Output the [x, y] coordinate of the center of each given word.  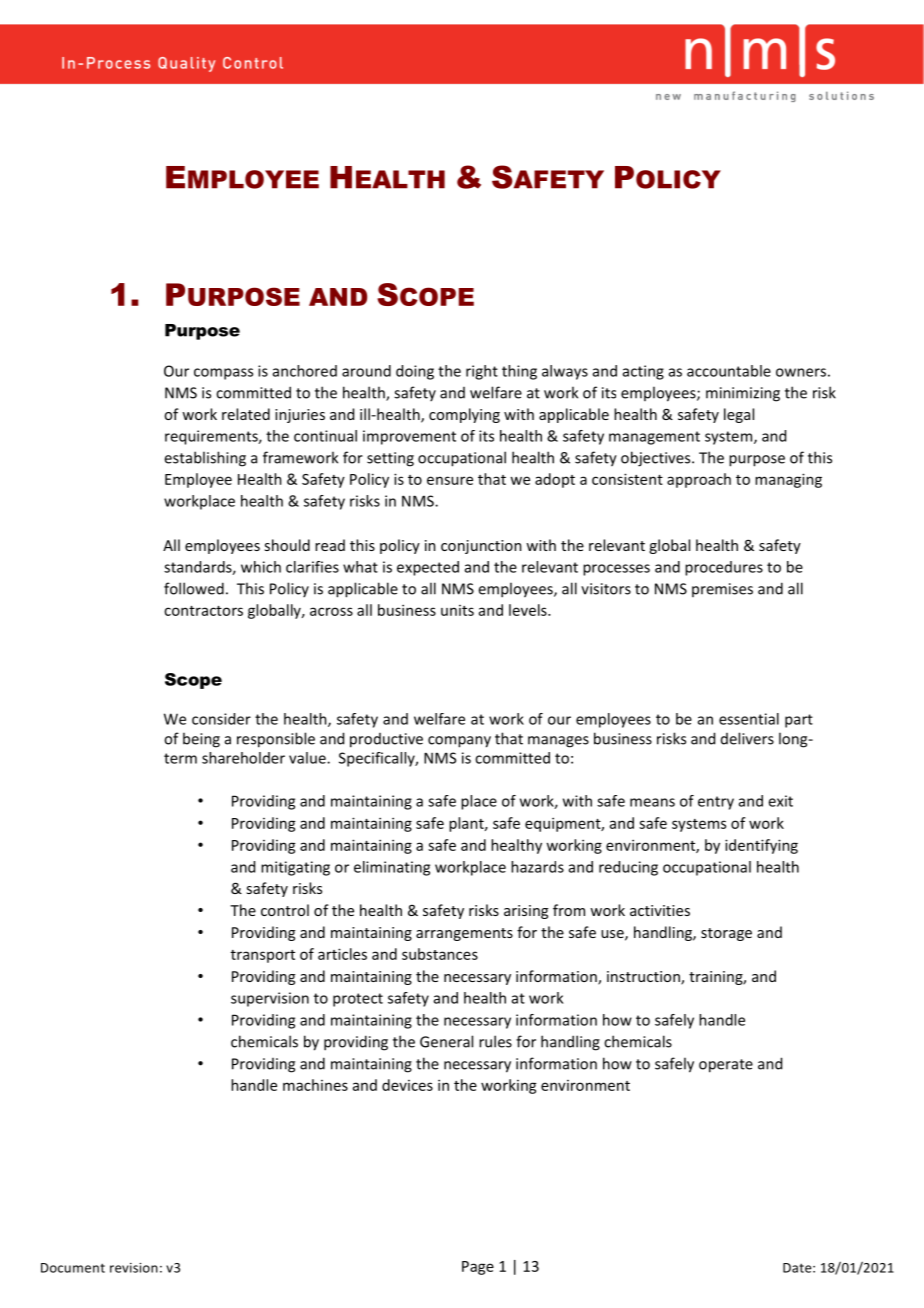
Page [478, 1268]
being [201, 740]
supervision [270, 999]
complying [464, 415]
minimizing [743, 394]
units [457, 610]
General [446, 1041]
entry [716, 803]
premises [722, 590]
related [246, 414]
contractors [203, 611]
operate [726, 1066]
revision [134, 1268]
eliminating [392, 868]
